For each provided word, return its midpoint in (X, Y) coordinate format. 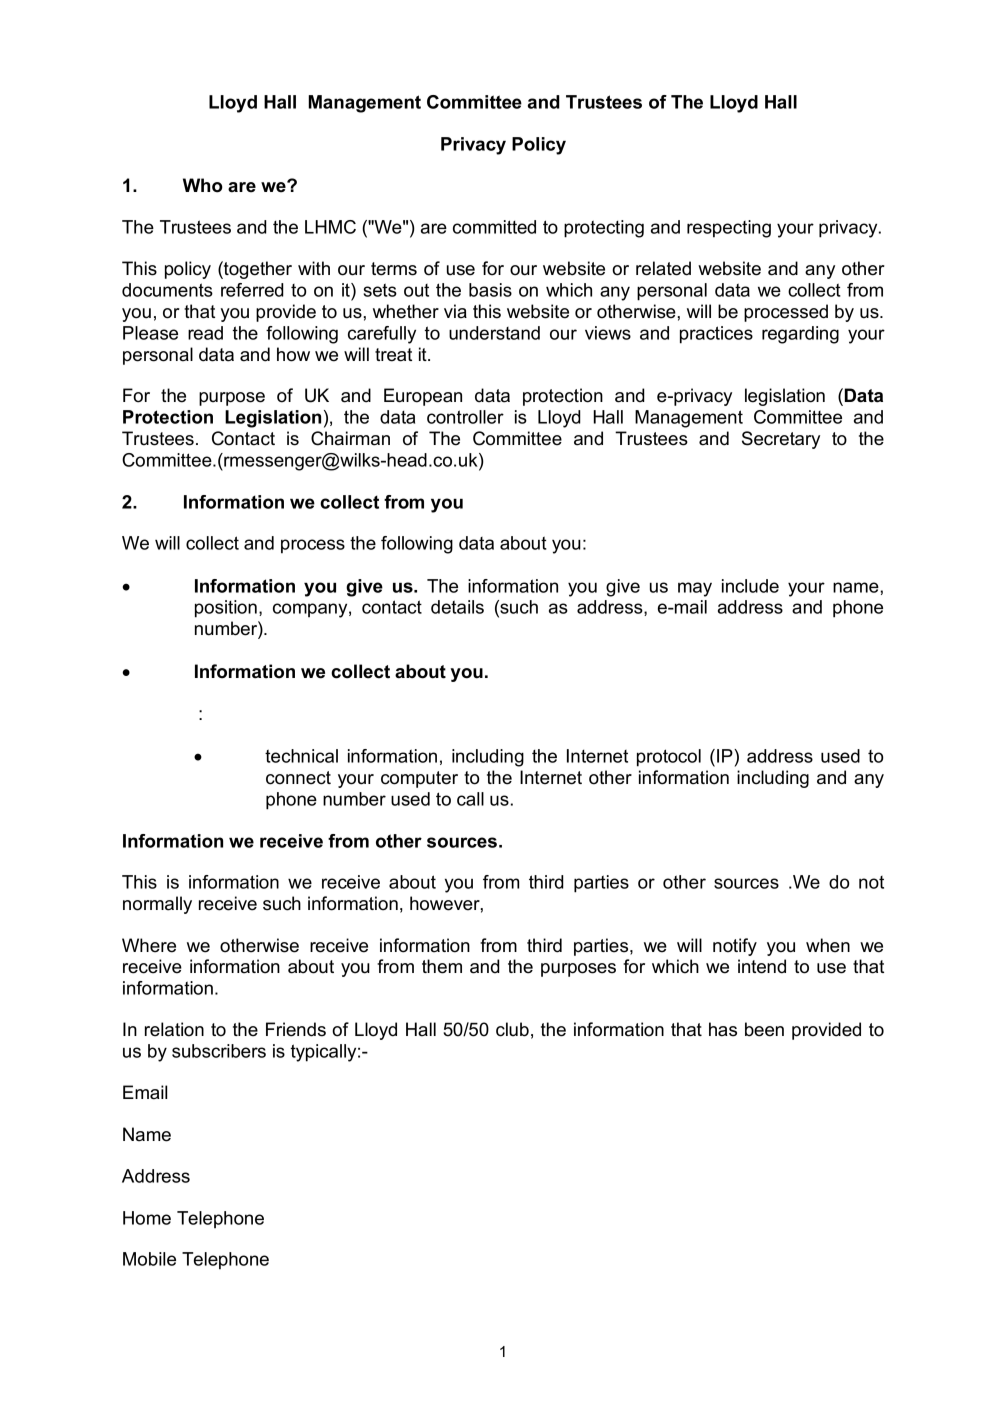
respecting (729, 229)
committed (494, 227)
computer (419, 779)
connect (298, 778)
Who (203, 185)
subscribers (219, 1051)
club (512, 1029)
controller (465, 417)
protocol (669, 758)
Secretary (781, 440)
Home (147, 1218)
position (226, 609)
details (457, 607)
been (764, 1029)
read (205, 333)
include (750, 586)
